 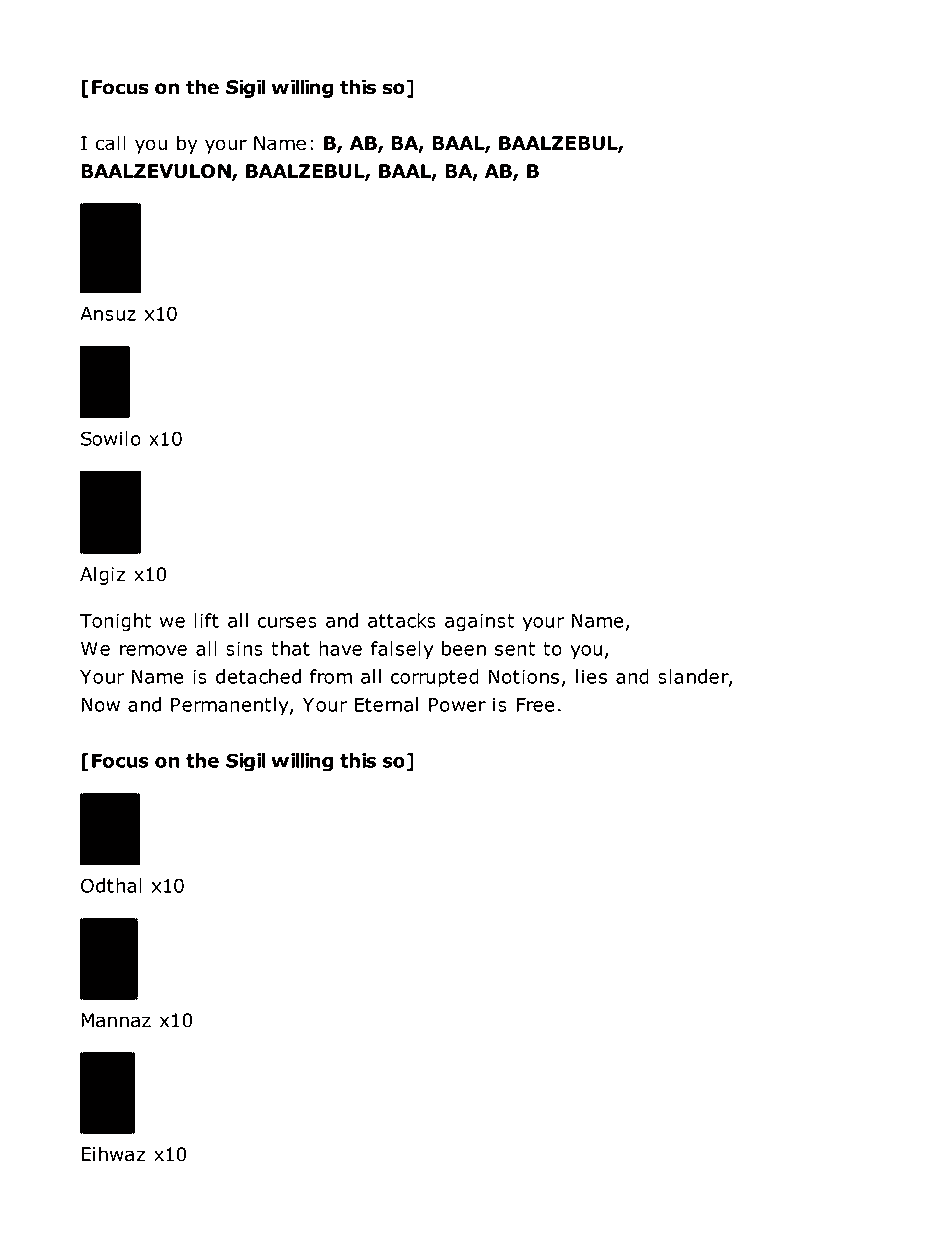 I want to click on sent, so click(x=515, y=649).
